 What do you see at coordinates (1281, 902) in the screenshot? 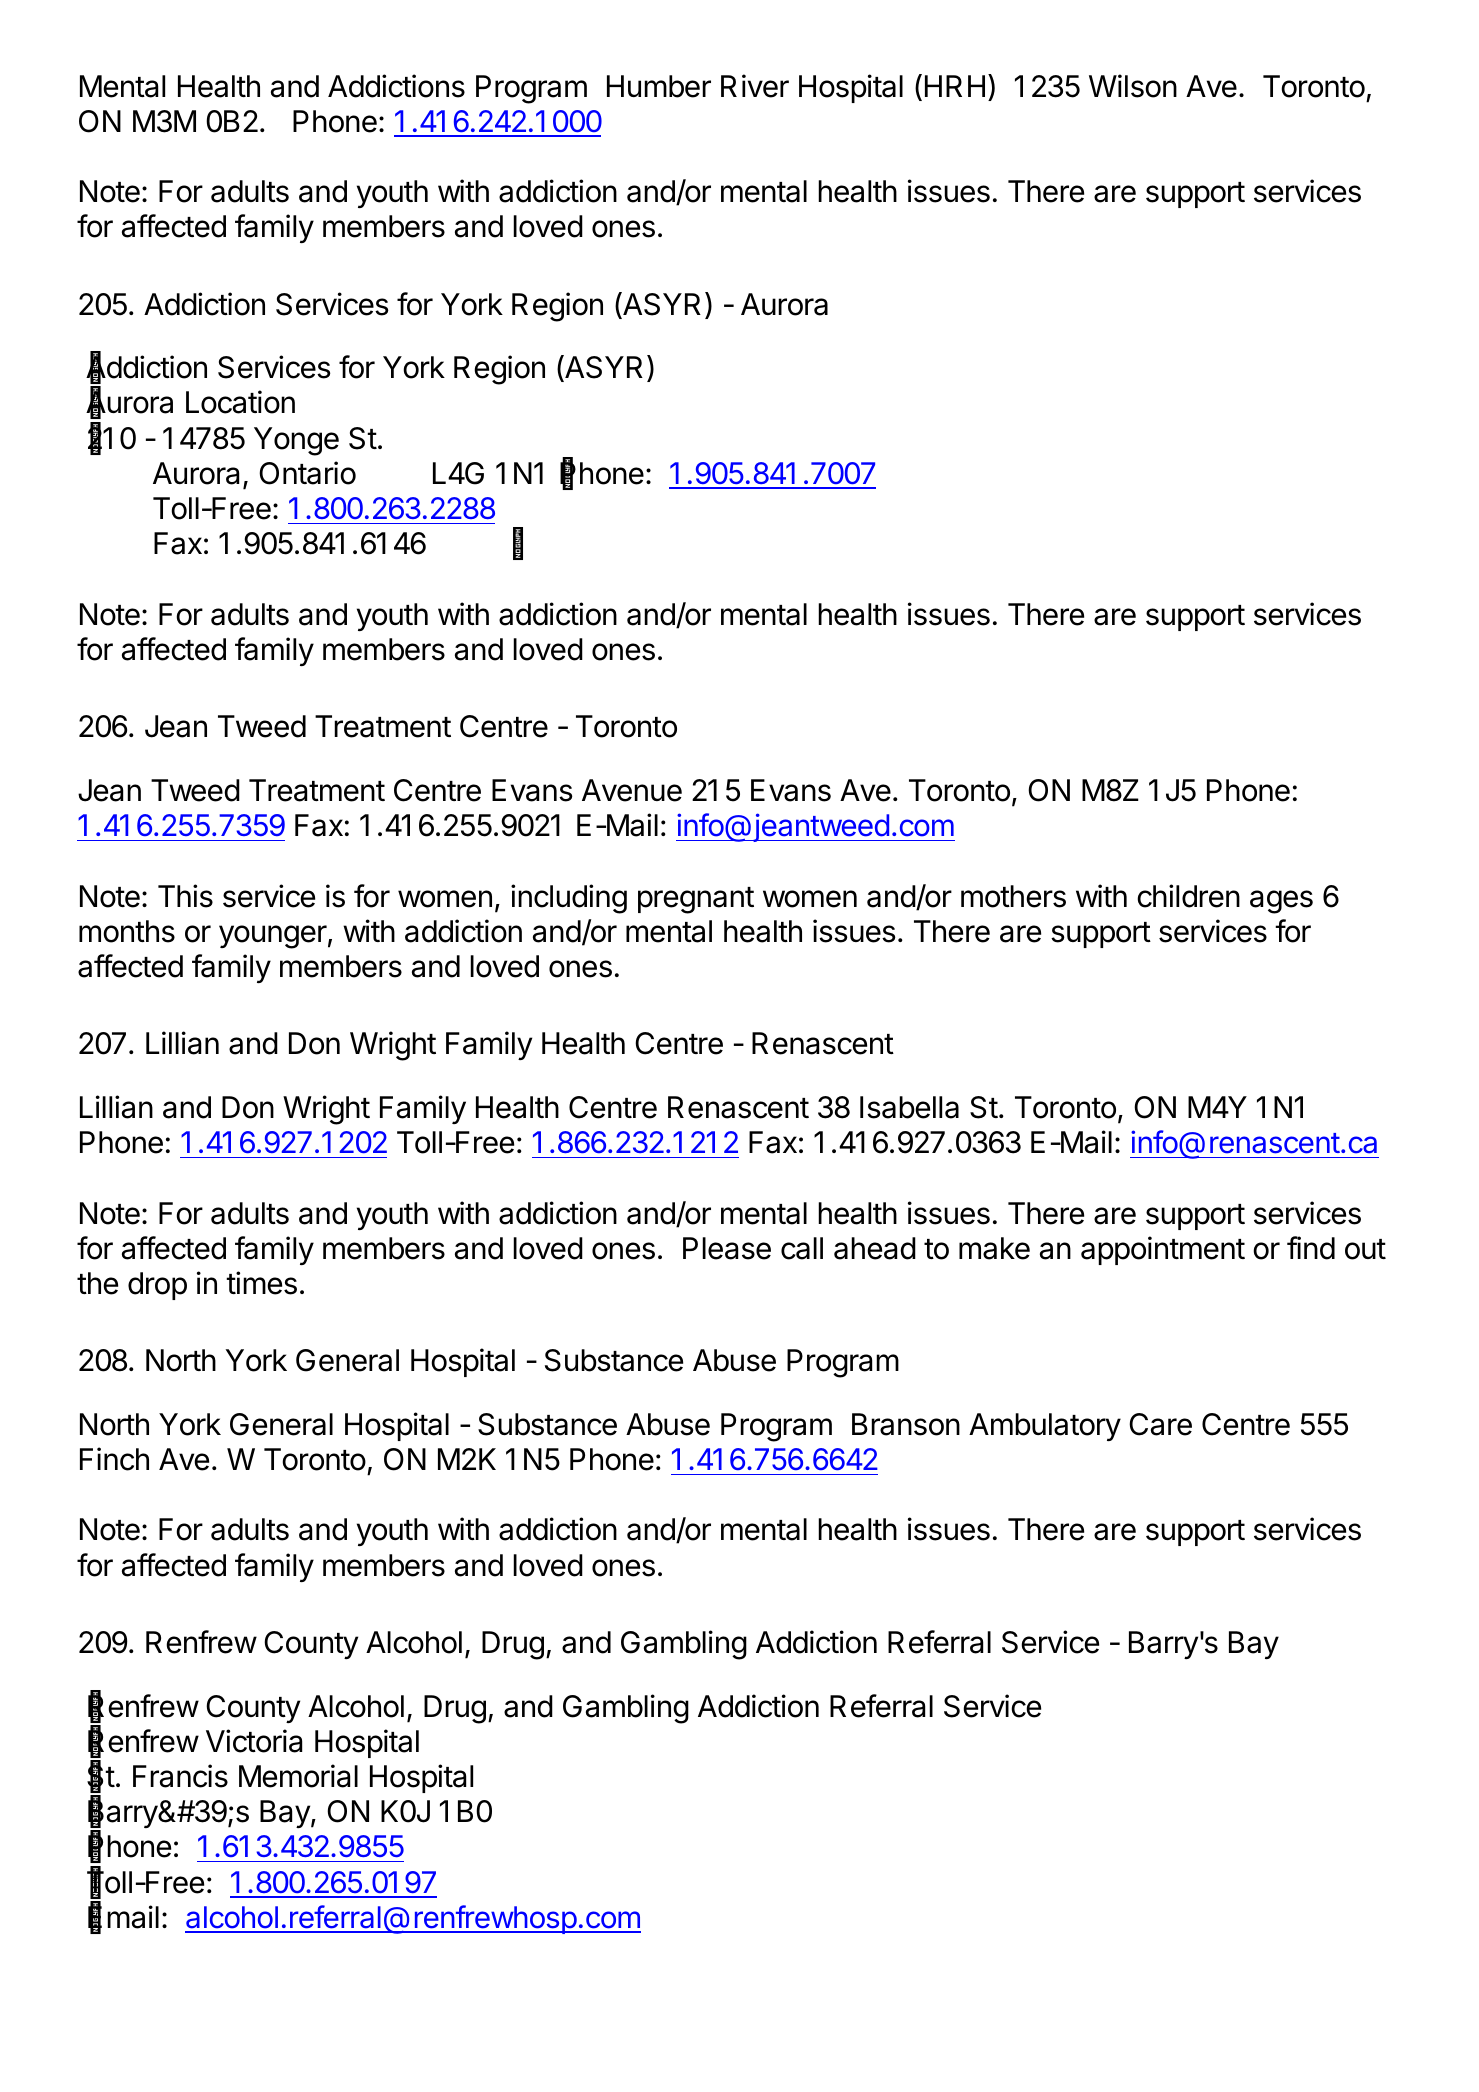
I see `ages` at bounding box center [1281, 902].
